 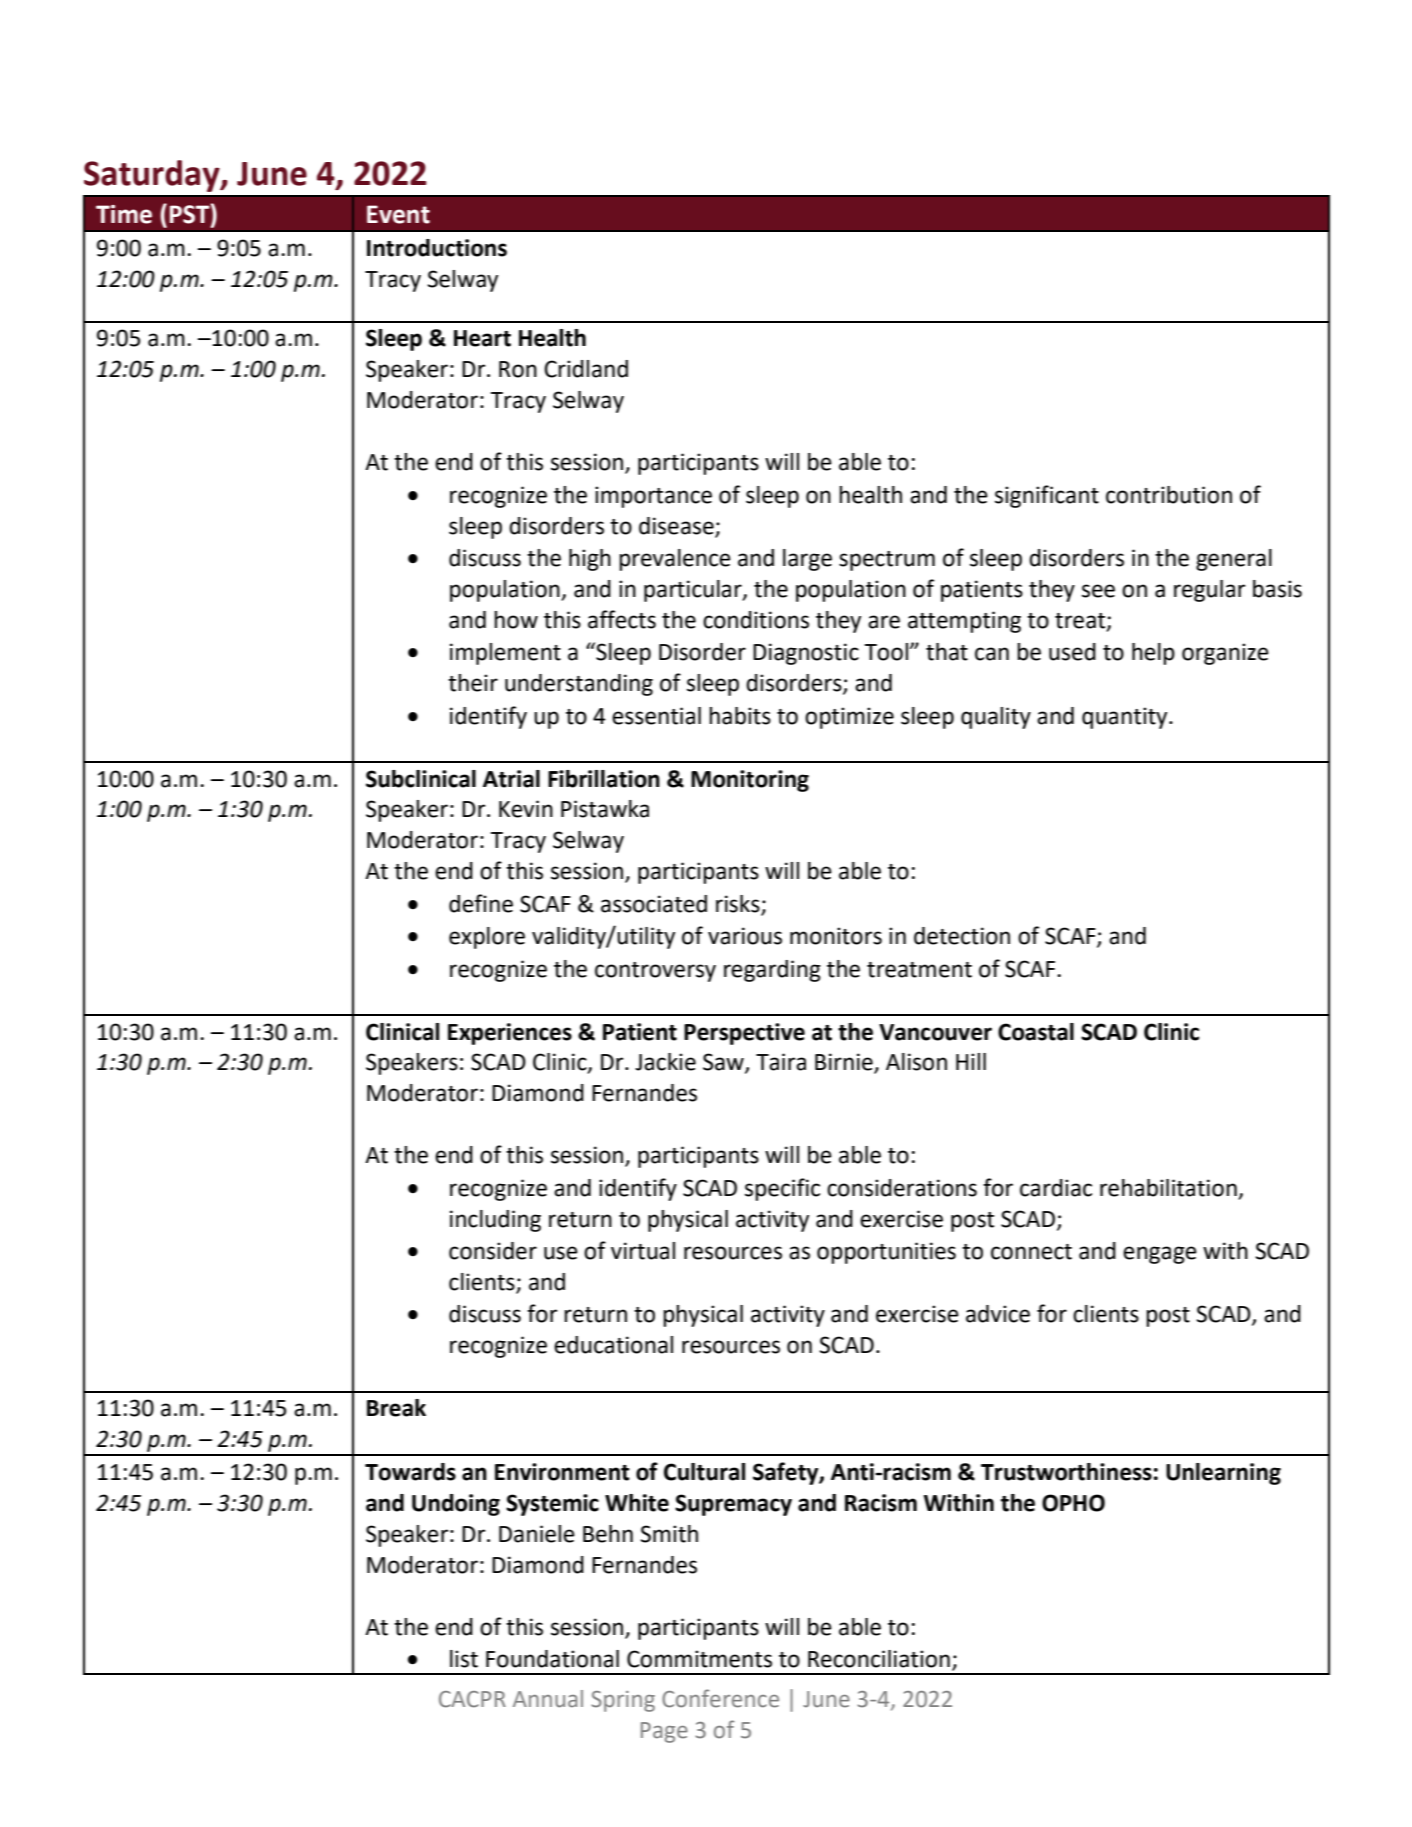 What do you see at coordinates (694, 591) in the page?
I see `particular` at bounding box center [694, 591].
